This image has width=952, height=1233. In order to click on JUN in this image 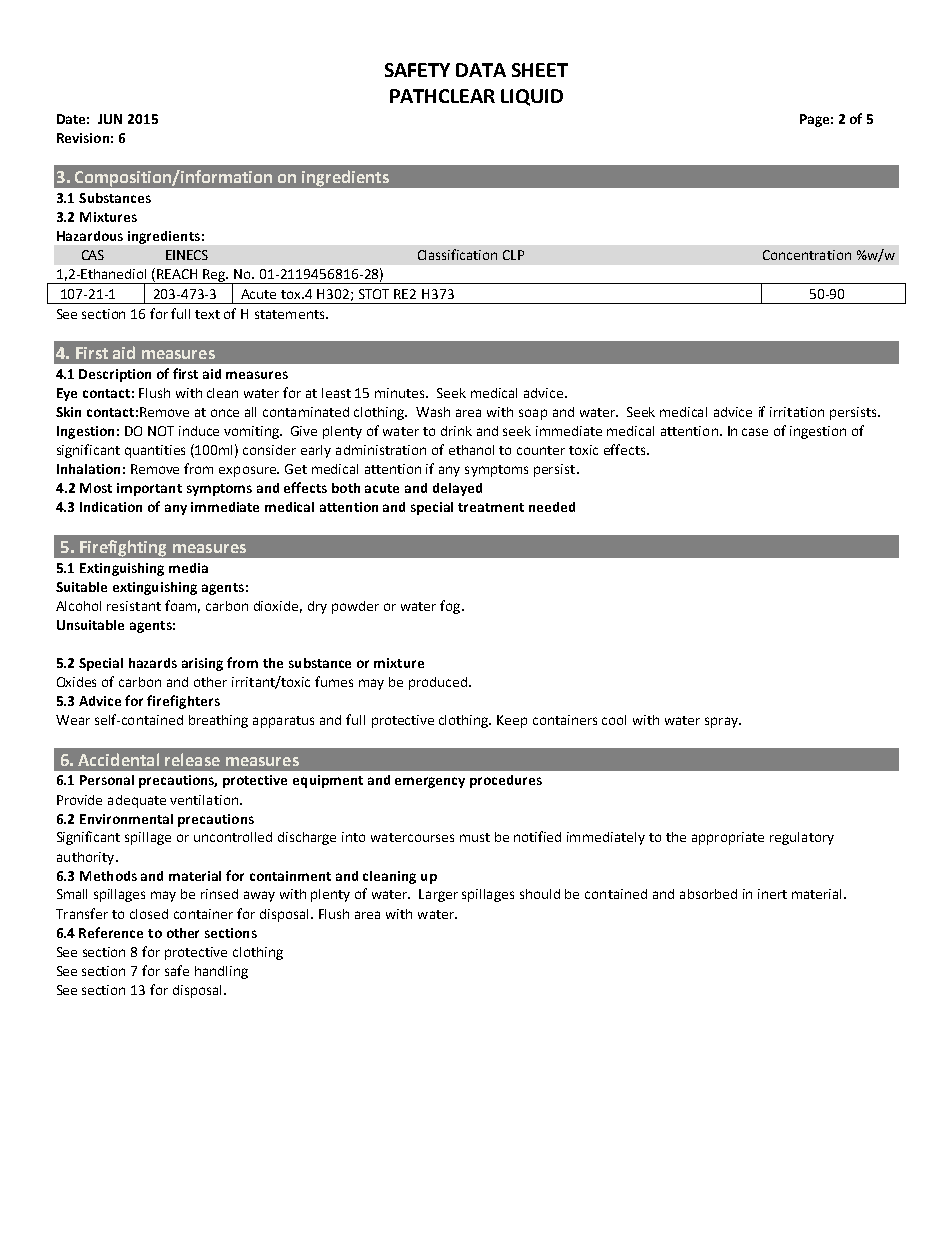, I will do `click(110, 119)`.
